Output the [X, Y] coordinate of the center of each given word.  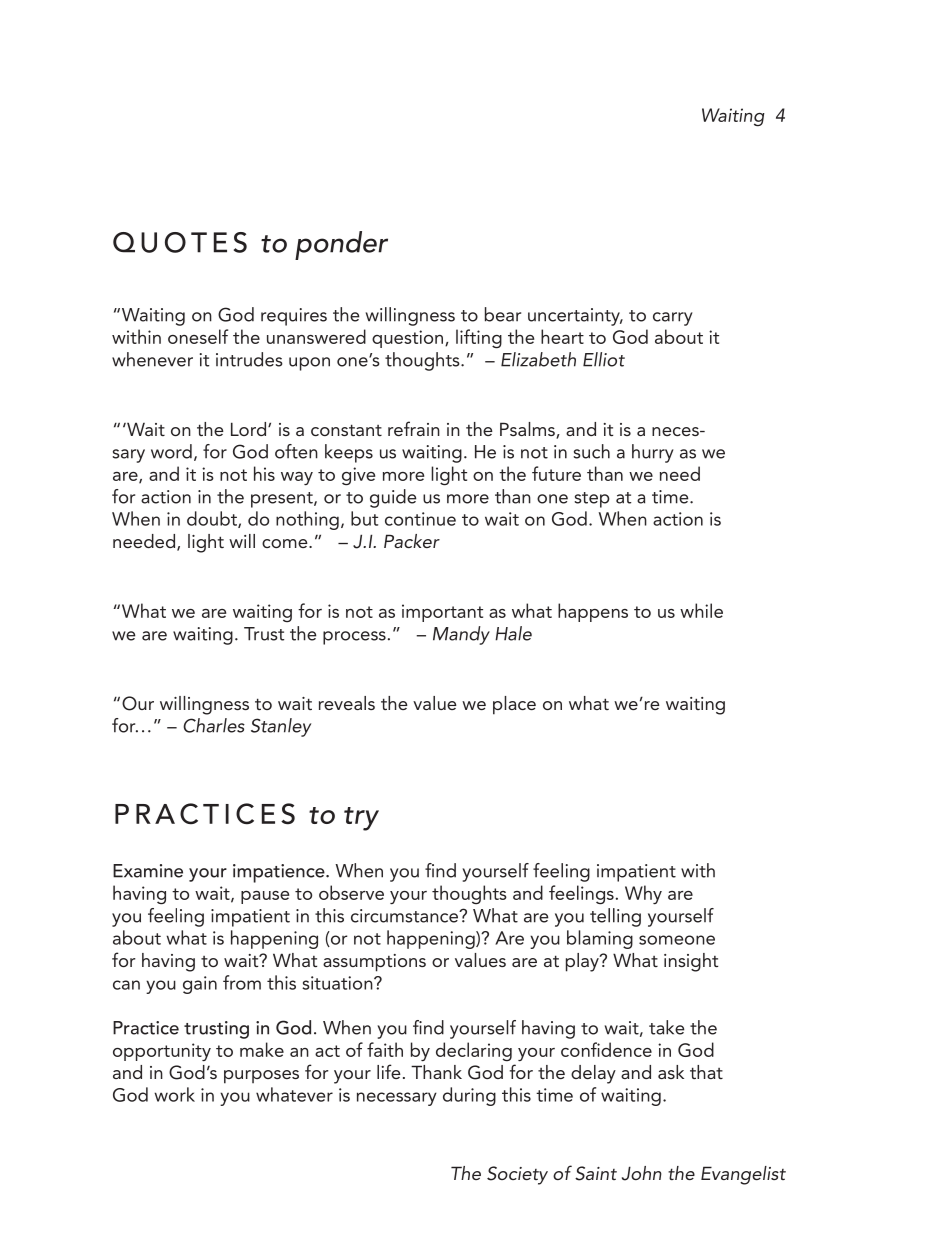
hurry [653, 453]
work [174, 1094]
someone [677, 940]
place [514, 705]
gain [200, 985]
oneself [198, 336]
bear [503, 314]
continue [420, 519]
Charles [214, 725]
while [701, 610]
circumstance [405, 916]
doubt [213, 519]
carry [673, 319]
